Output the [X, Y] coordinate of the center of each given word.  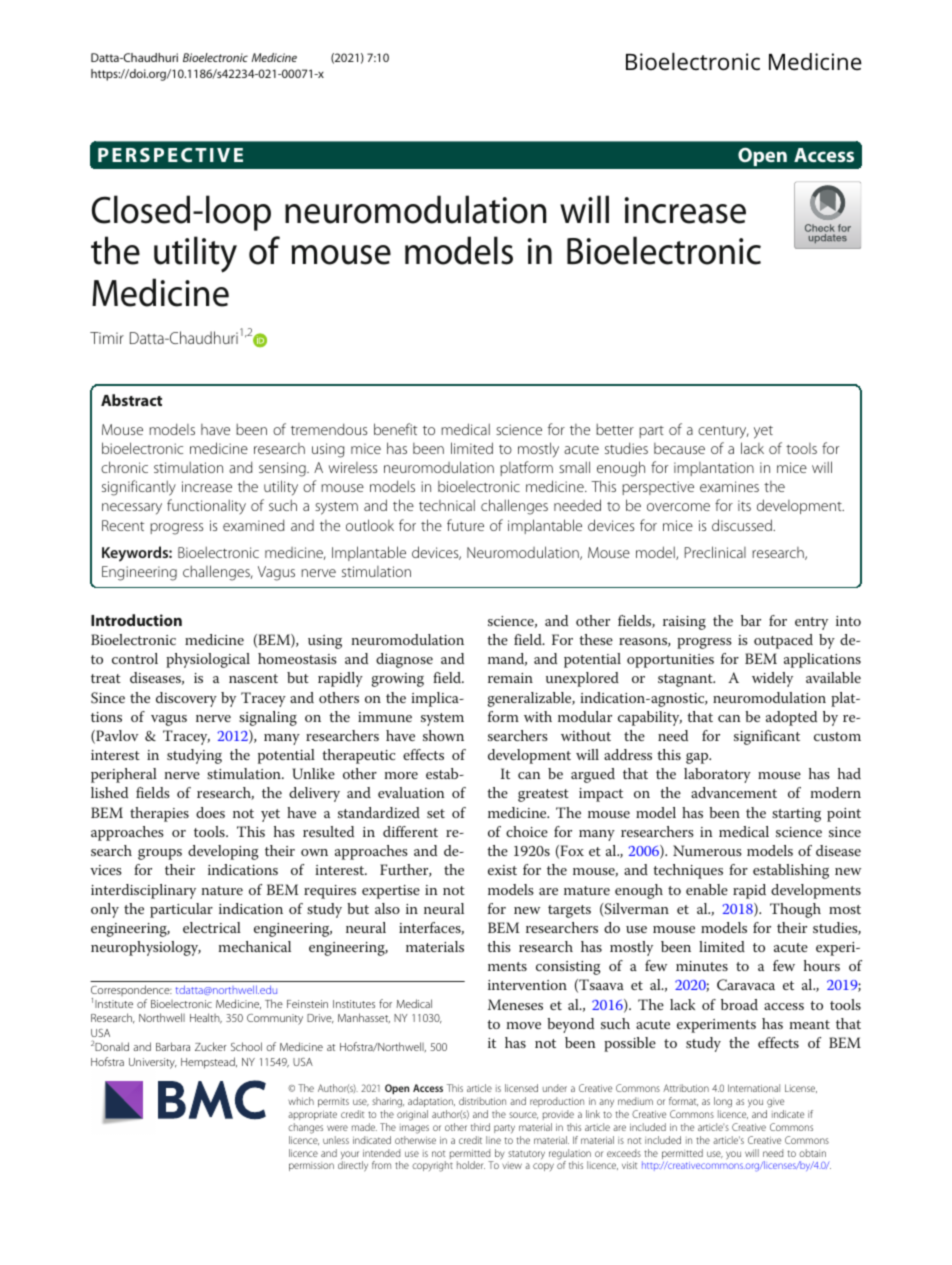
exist [502, 870]
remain [510, 678]
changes [305, 1128]
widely [772, 679]
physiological [208, 660]
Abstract [131, 400]
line [493, 1140]
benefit [395, 429]
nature [222, 890]
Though [795, 910]
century [723, 432]
